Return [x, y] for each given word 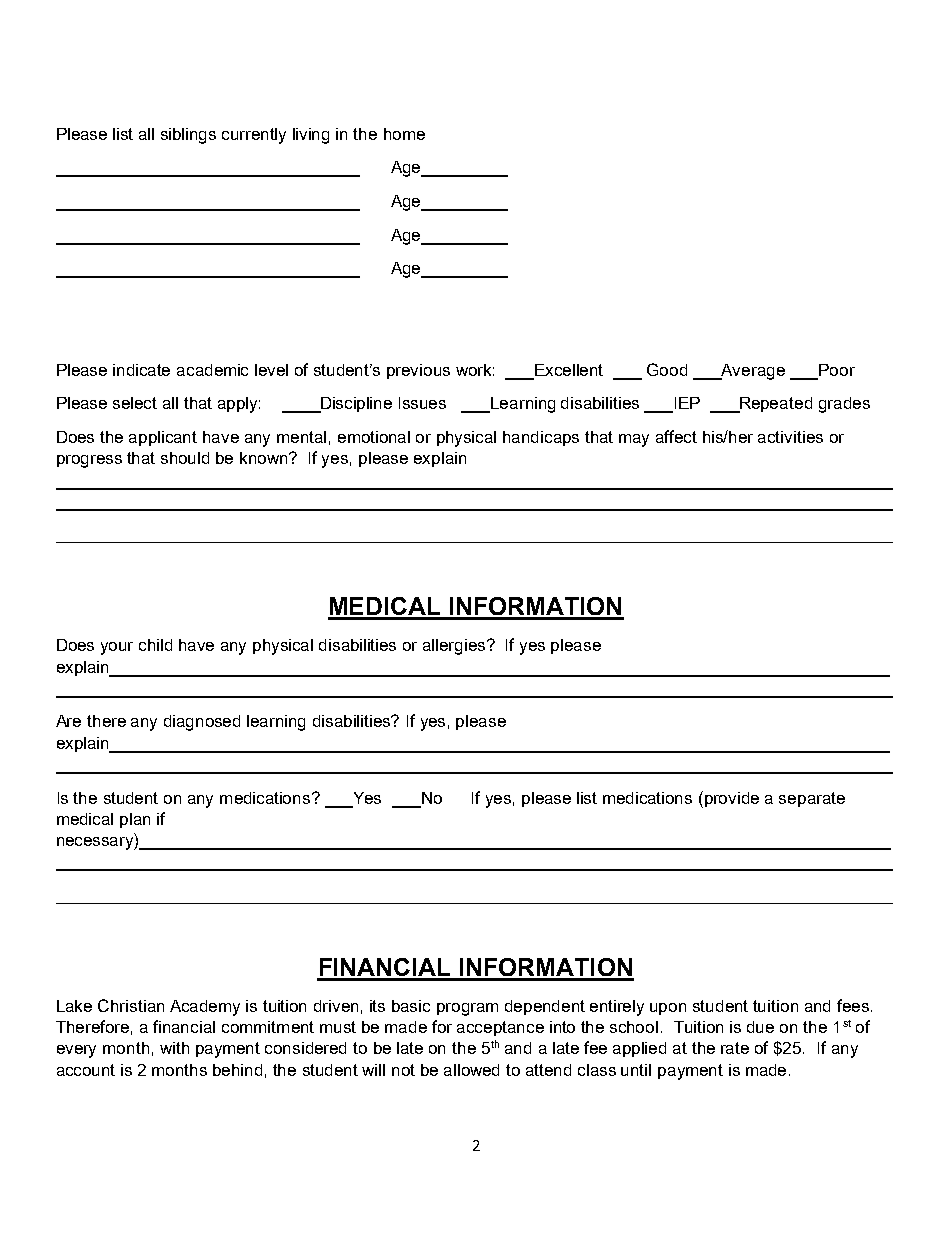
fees [853, 1005]
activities [790, 437]
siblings [188, 136]
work [475, 370]
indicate [141, 370]
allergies [455, 647]
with [174, 1048]
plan [135, 820]
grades [844, 405]
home [404, 134]
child [155, 645]
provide [732, 799]
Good [667, 369]
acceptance [500, 1028]
